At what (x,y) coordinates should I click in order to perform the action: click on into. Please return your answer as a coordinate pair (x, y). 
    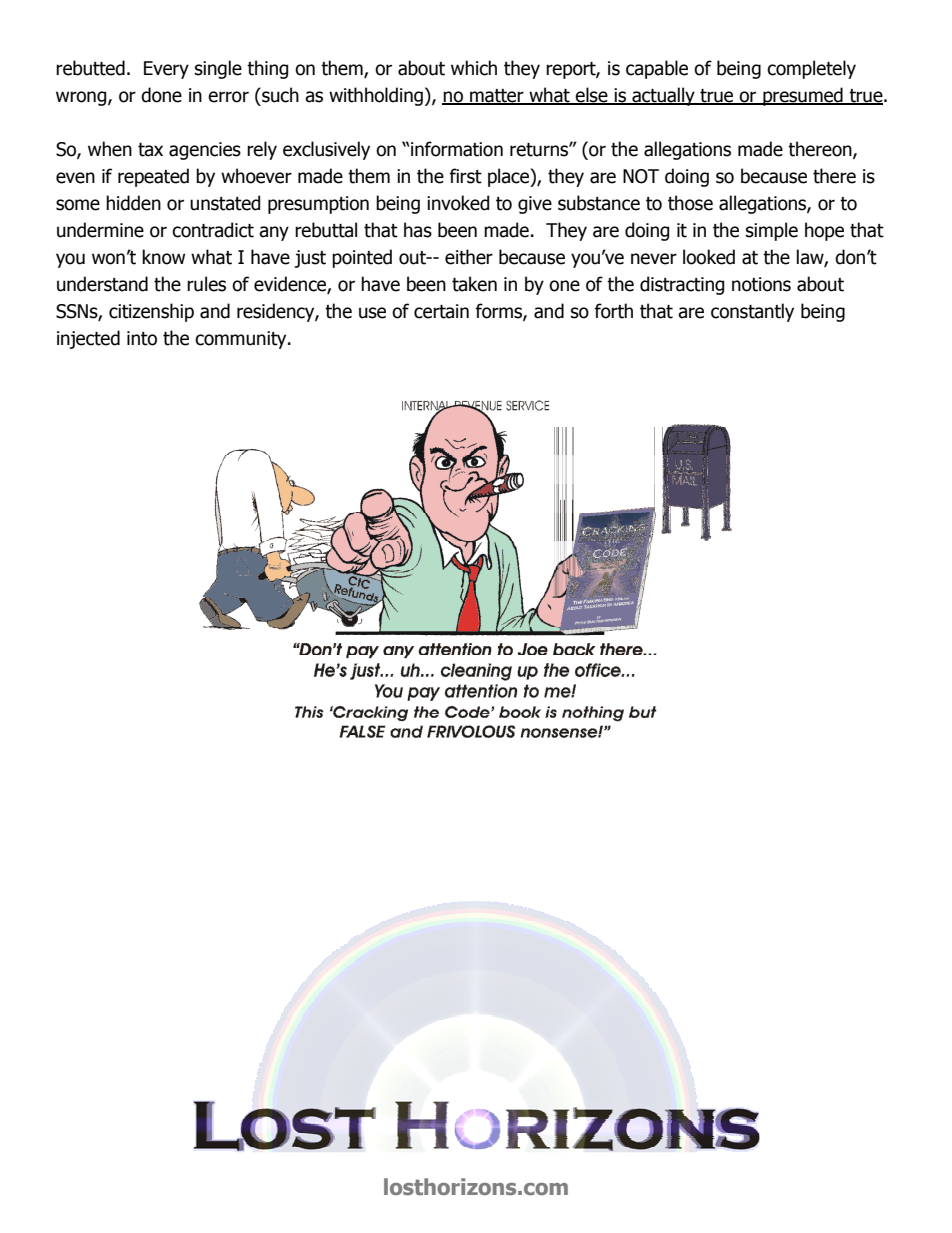
    Looking at the image, I should click on (142, 338).
